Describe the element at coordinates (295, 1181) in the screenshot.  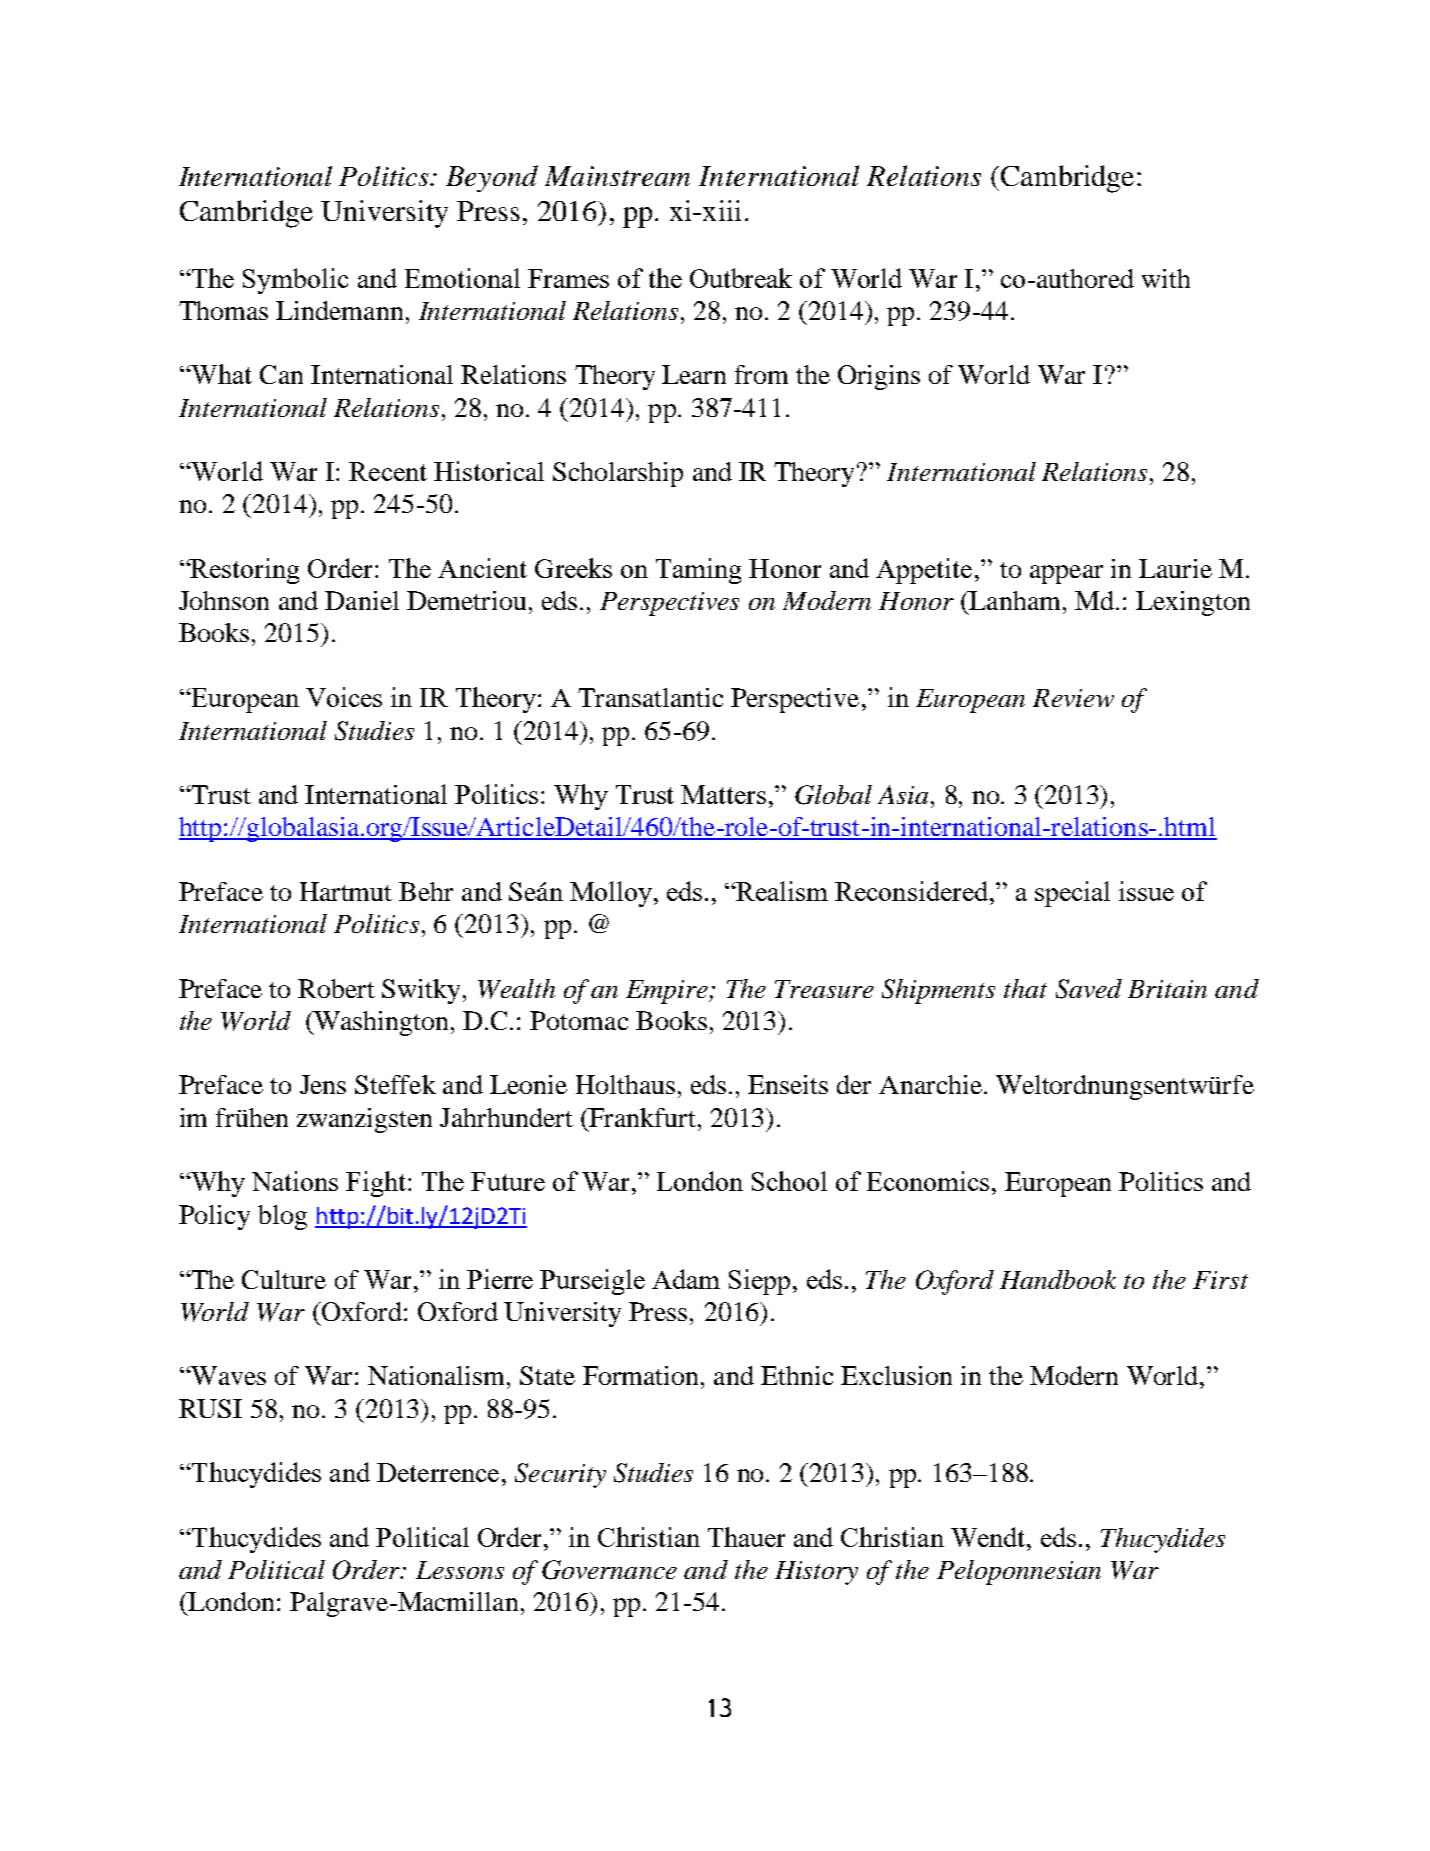
I see `Nations` at that location.
